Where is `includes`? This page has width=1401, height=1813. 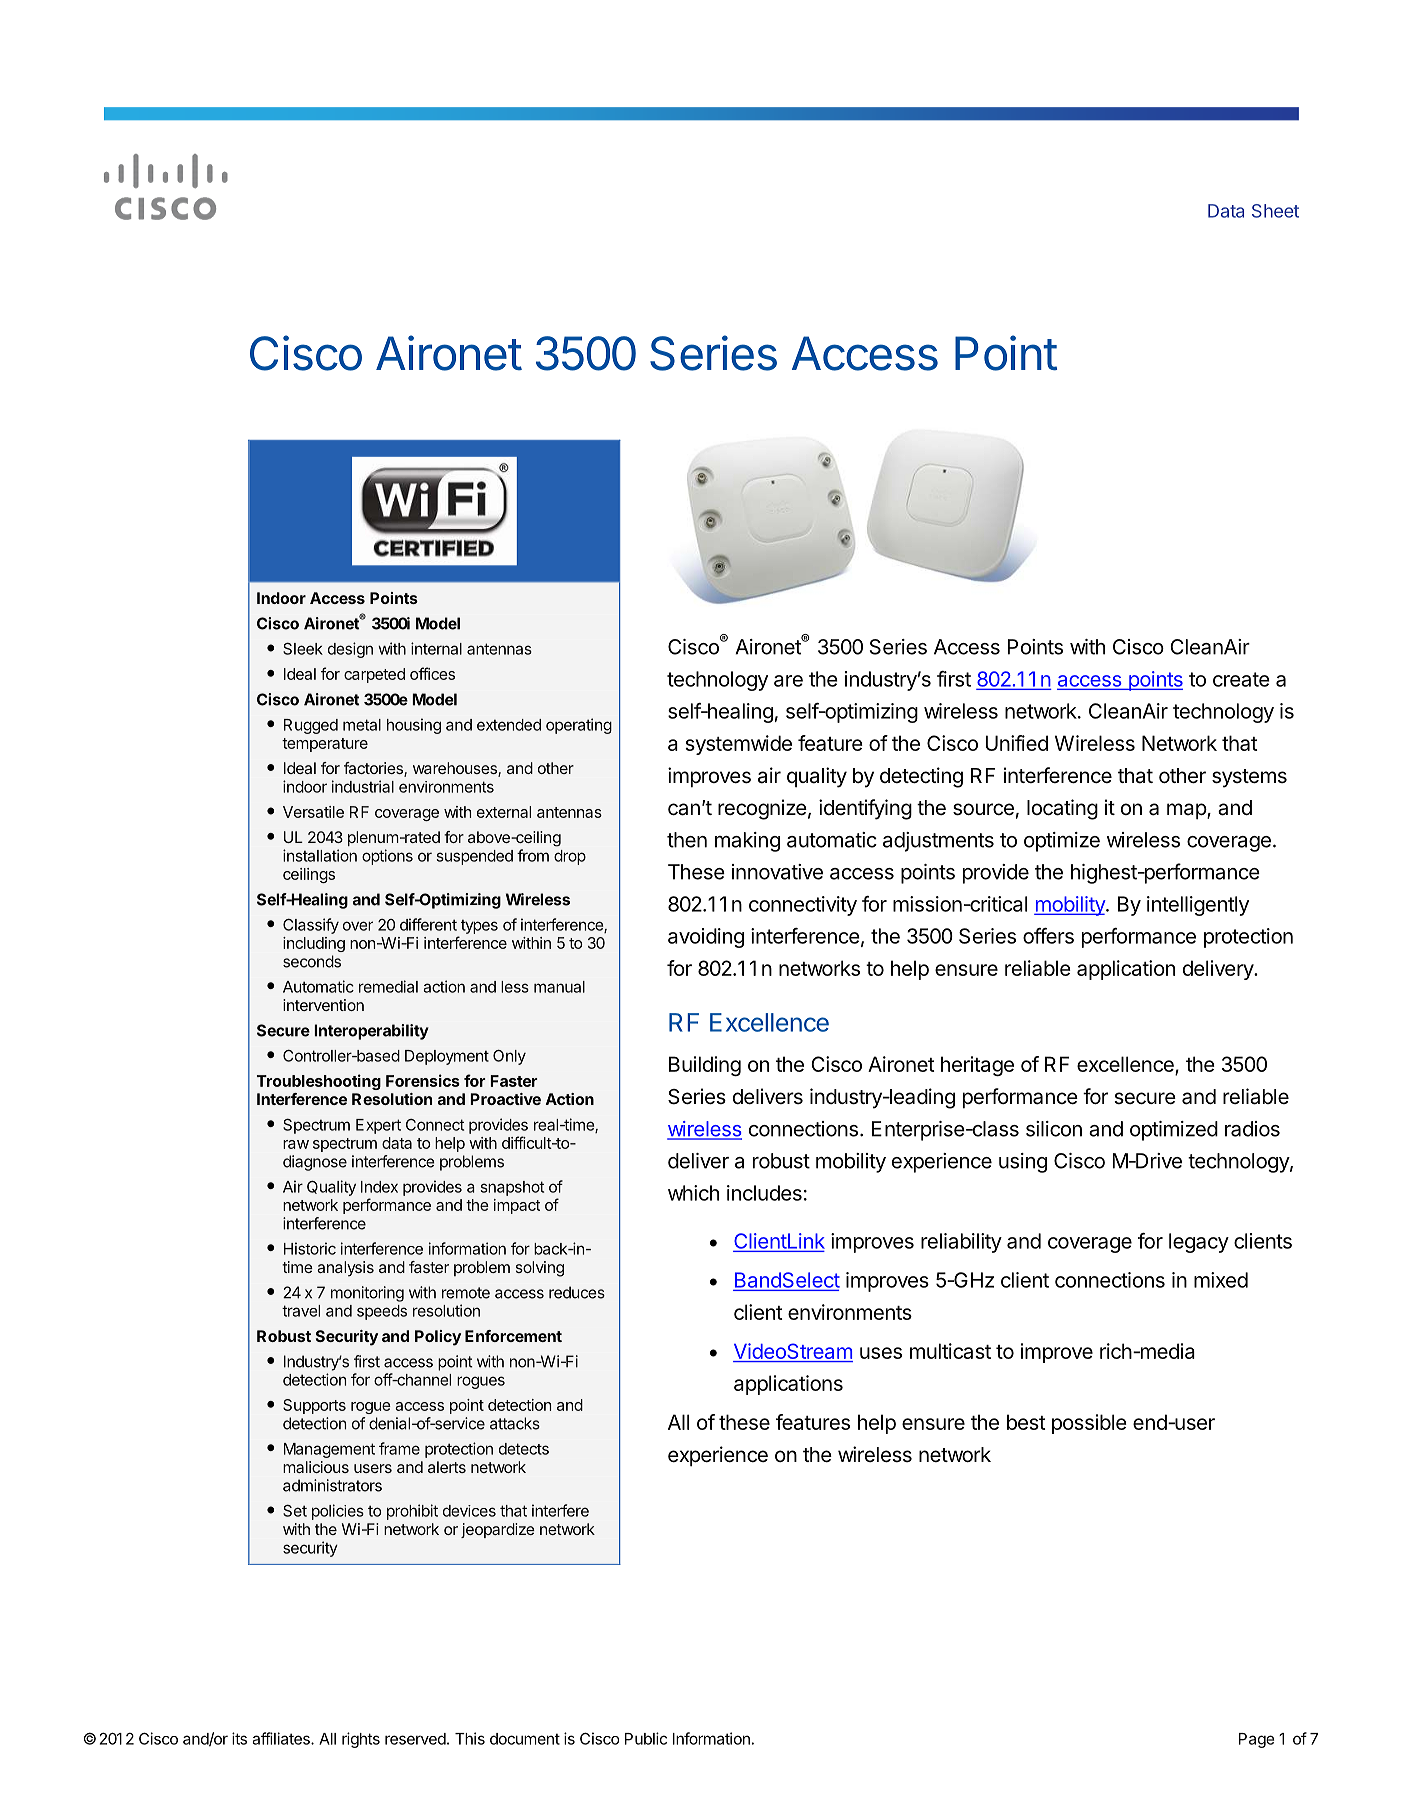
includes is located at coordinates (764, 1193).
